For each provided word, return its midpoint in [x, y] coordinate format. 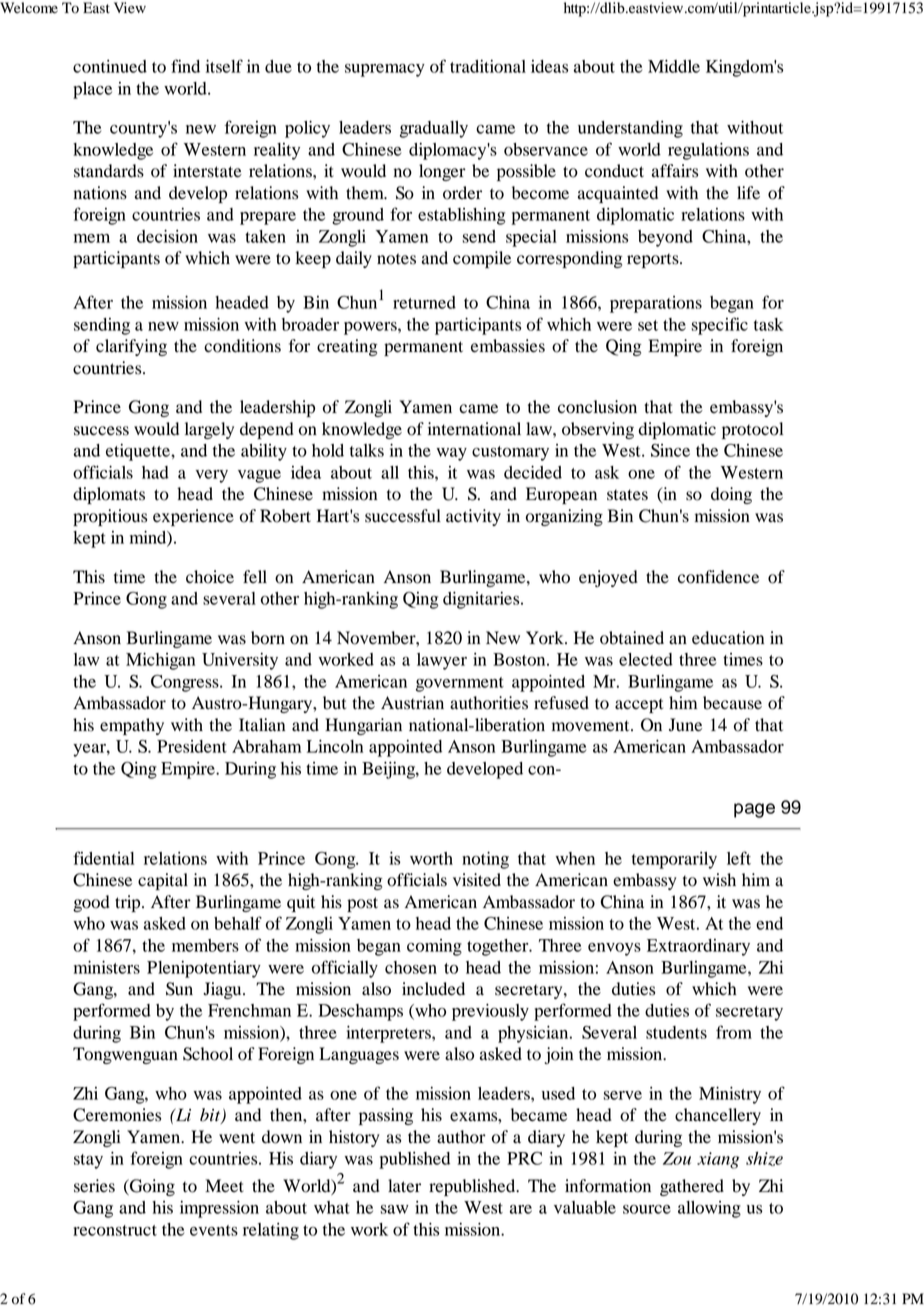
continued [110, 66]
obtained [632, 638]
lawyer [442, 661]
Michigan [160, 661]
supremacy [385, 70]
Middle [674, 66]
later [404, 1186]
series [94, 1186]
